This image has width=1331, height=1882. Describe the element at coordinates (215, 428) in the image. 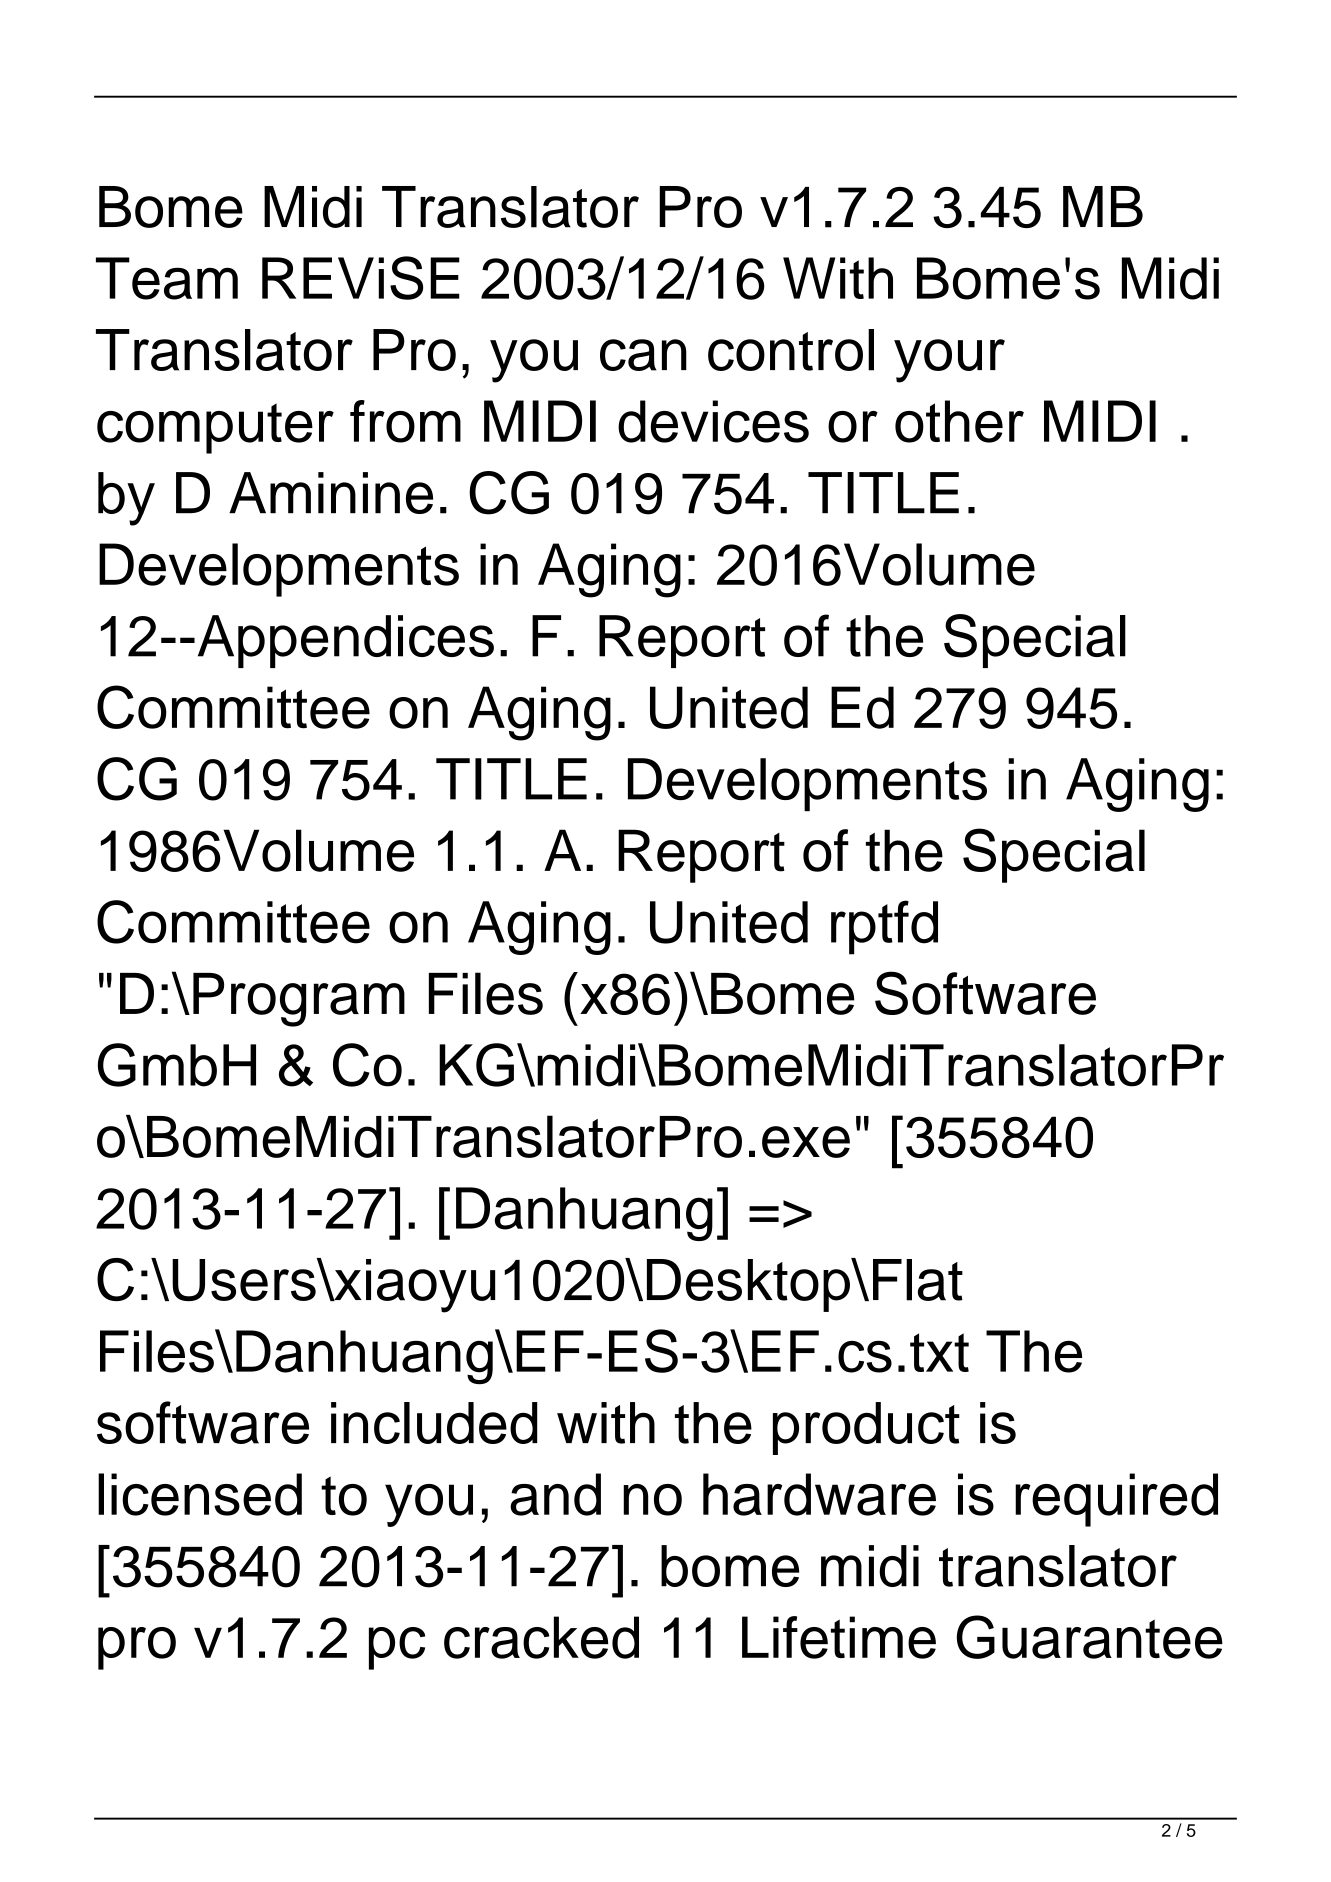

I see `computer` at that location.
